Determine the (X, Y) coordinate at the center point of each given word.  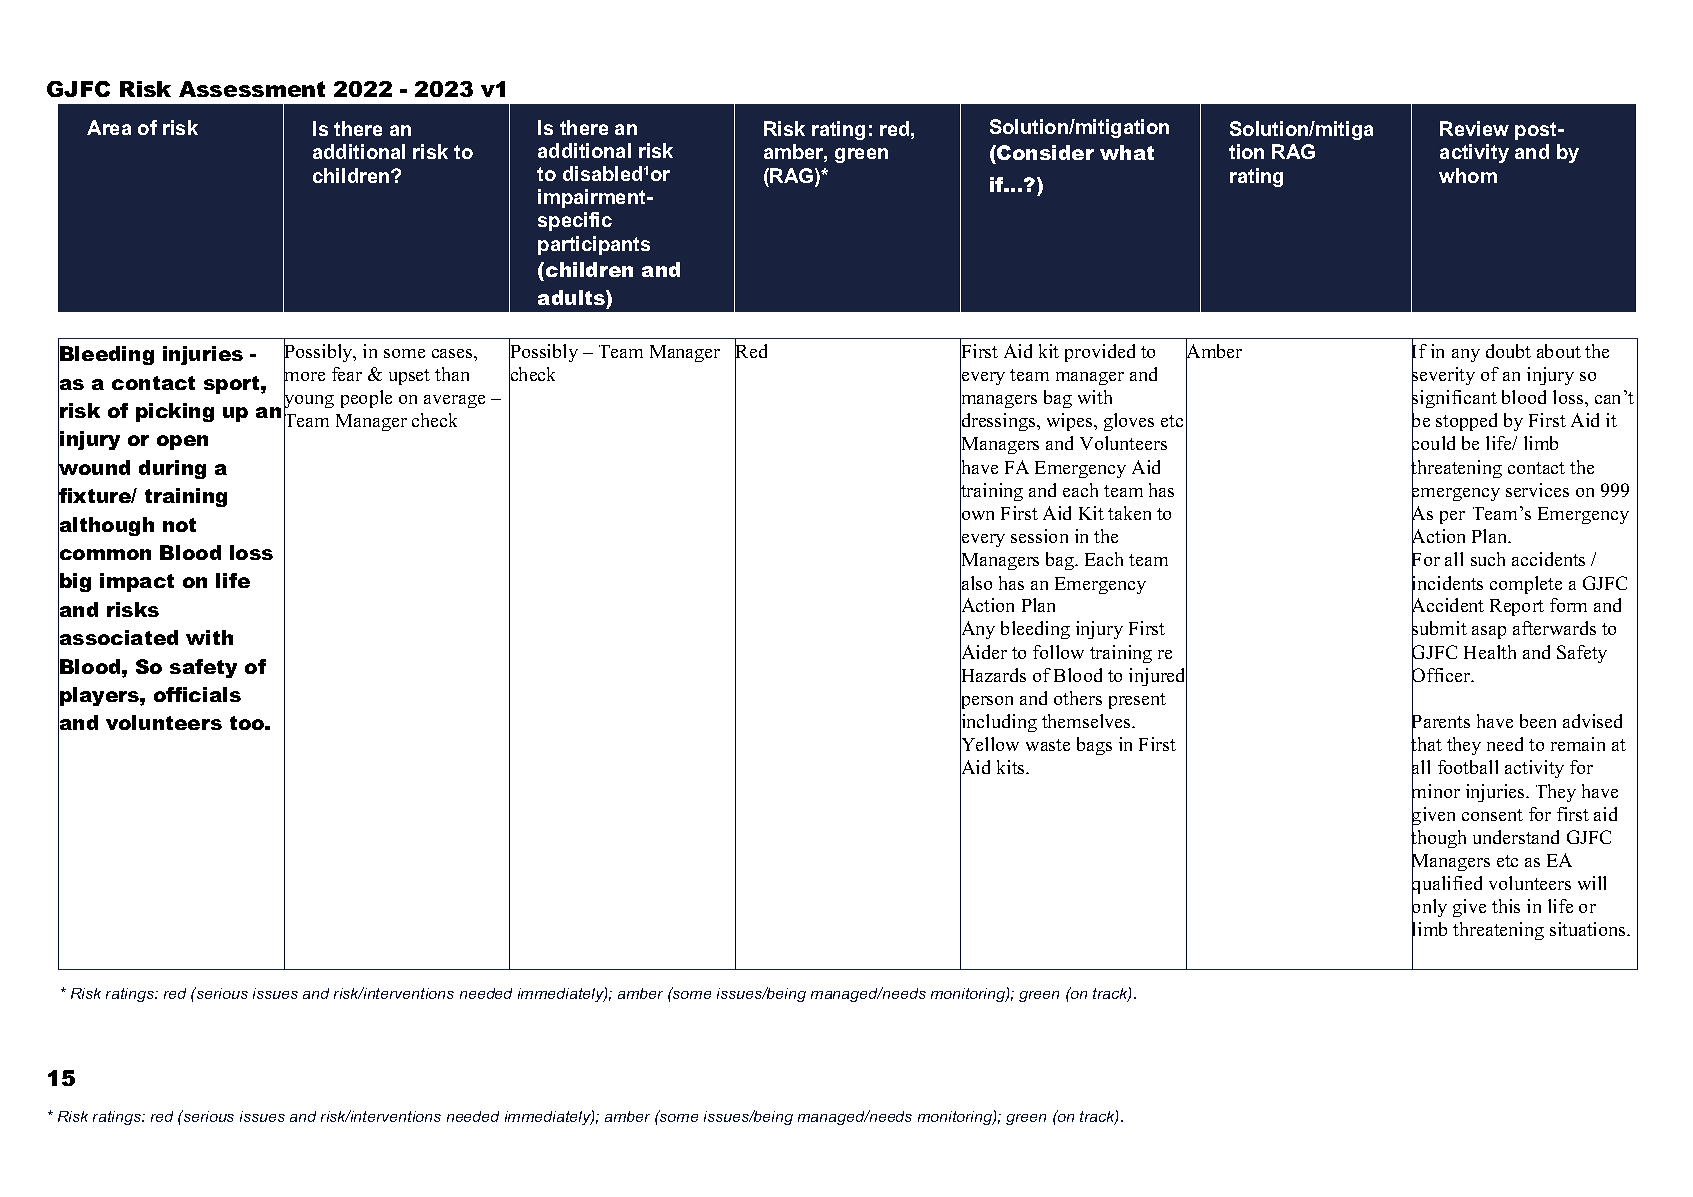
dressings (999, 423)
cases (453, 353)
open (182, 442)
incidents (1447, 583)
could (1433, 444)
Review (1474, 128)
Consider (1044, 152)
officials (197, 694)
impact (137, 582)
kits (1012, 767)
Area (109, 127)
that (1426, 744)
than (452, 374)
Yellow (989, 744)
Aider (983, 652)
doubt (1508, 351)
